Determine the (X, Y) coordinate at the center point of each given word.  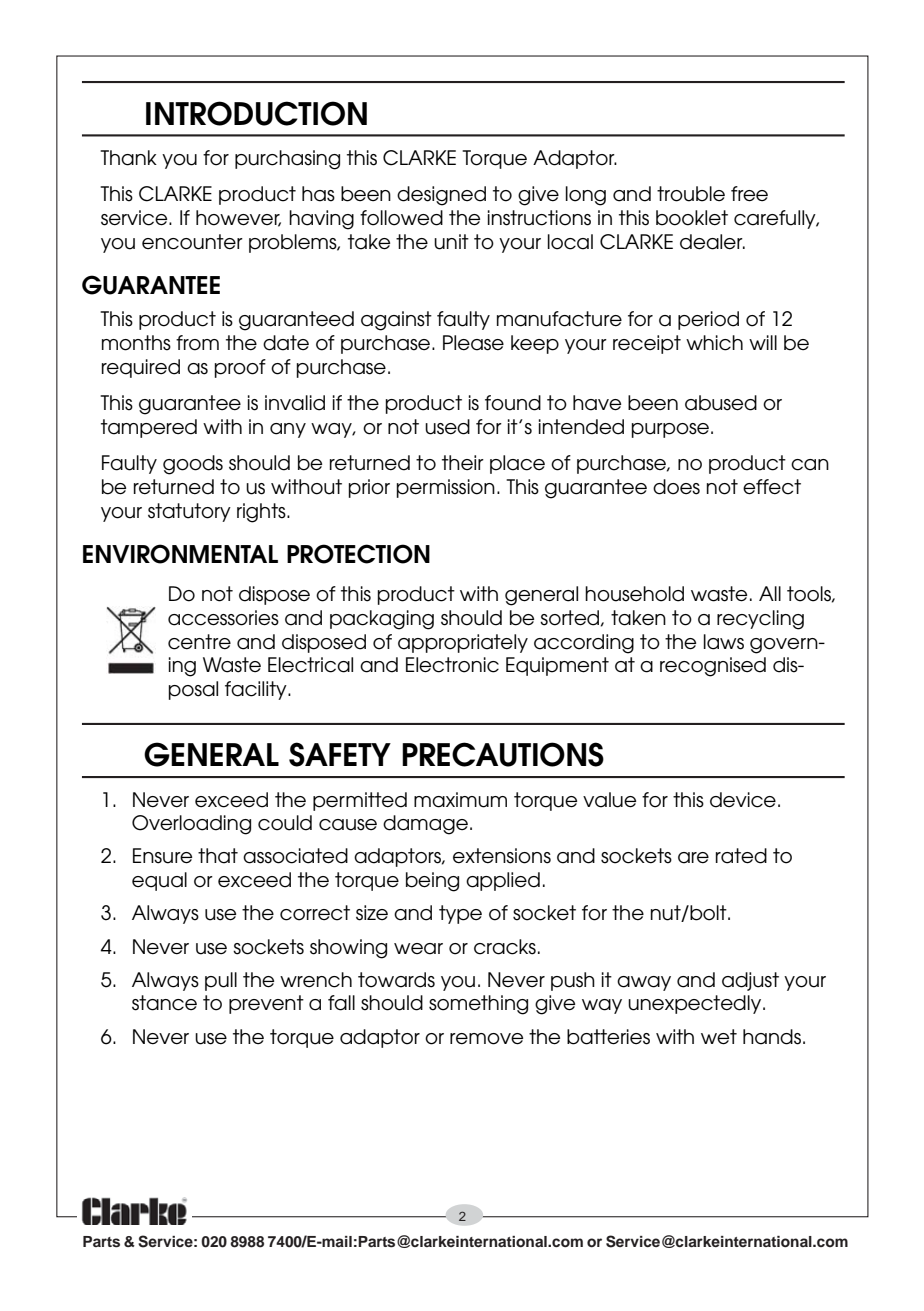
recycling (760, 620)
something (478, 1005)
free (749, 194)
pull (221, 981)
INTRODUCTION (256, 113)
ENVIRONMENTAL (180, 554)
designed (441, 196)
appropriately (463, 643)
